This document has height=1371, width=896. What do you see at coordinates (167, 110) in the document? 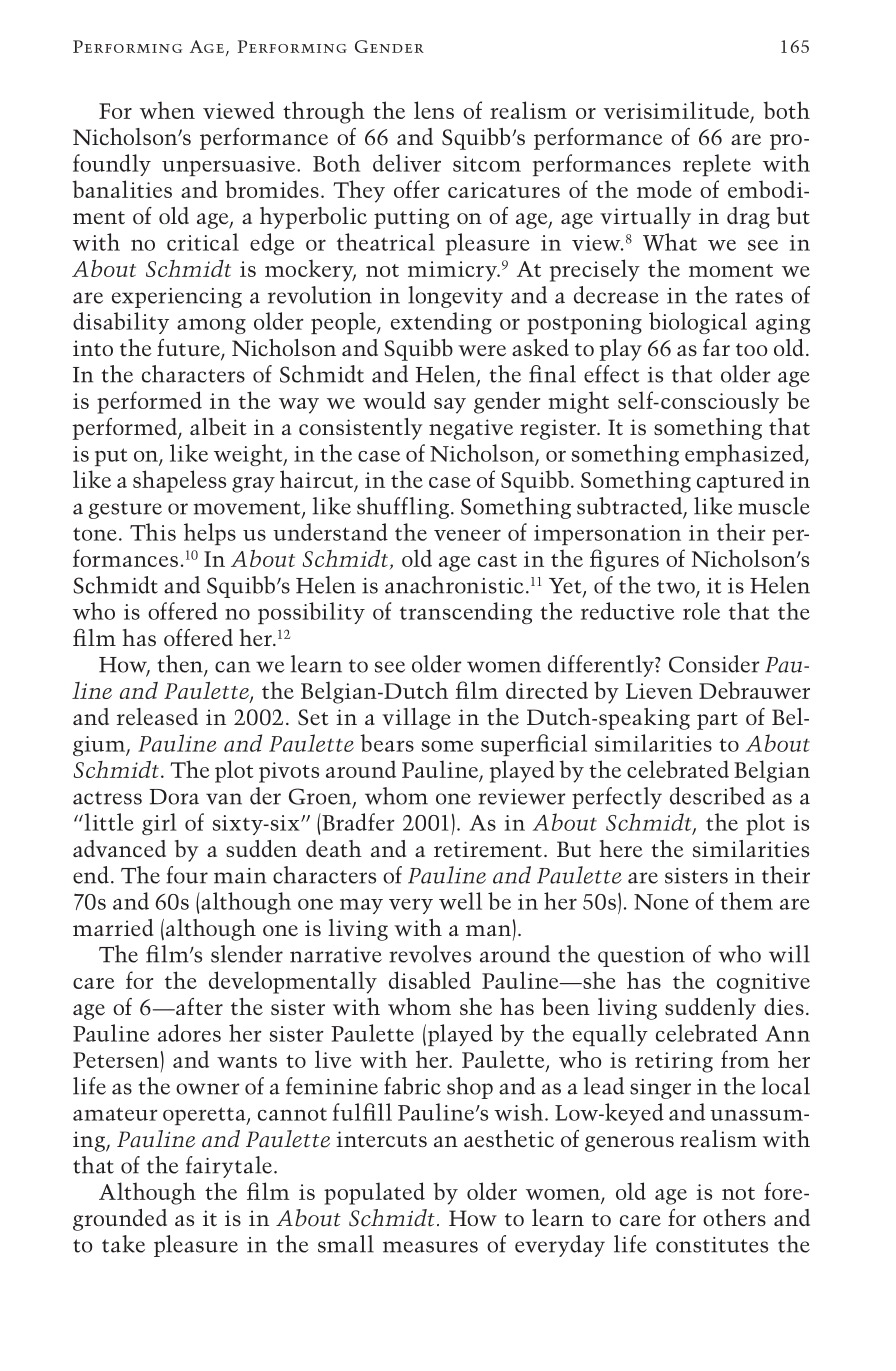
I see `when` at bounding box center [167, 110].
